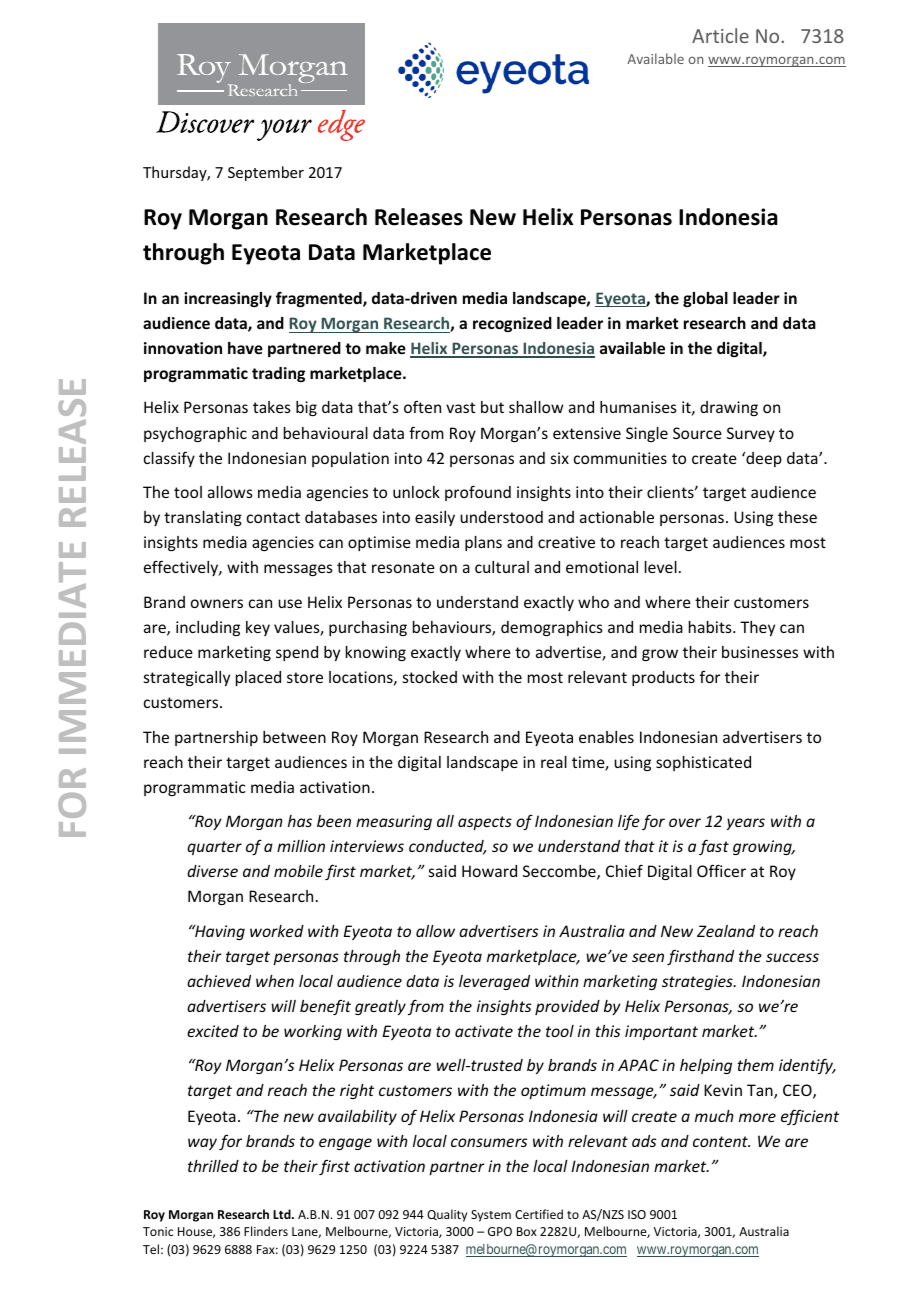 This screenshot has height=1308, width=924. Describe the element at coordinates (430, 677) in the screenshot. I see `stocked` at that location.
